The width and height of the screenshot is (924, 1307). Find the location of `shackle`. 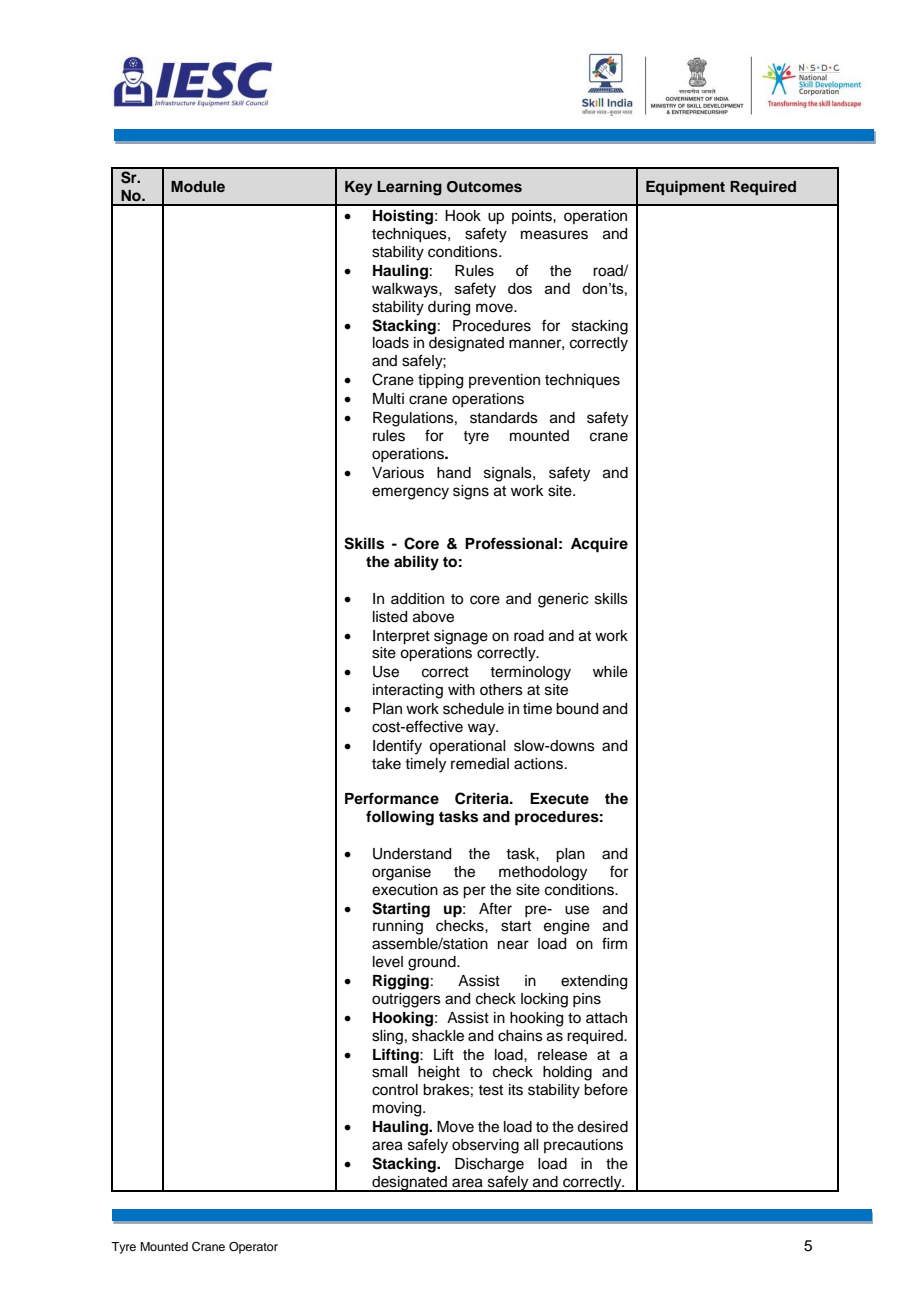

shackle is located at coordinates (438, 1036).
